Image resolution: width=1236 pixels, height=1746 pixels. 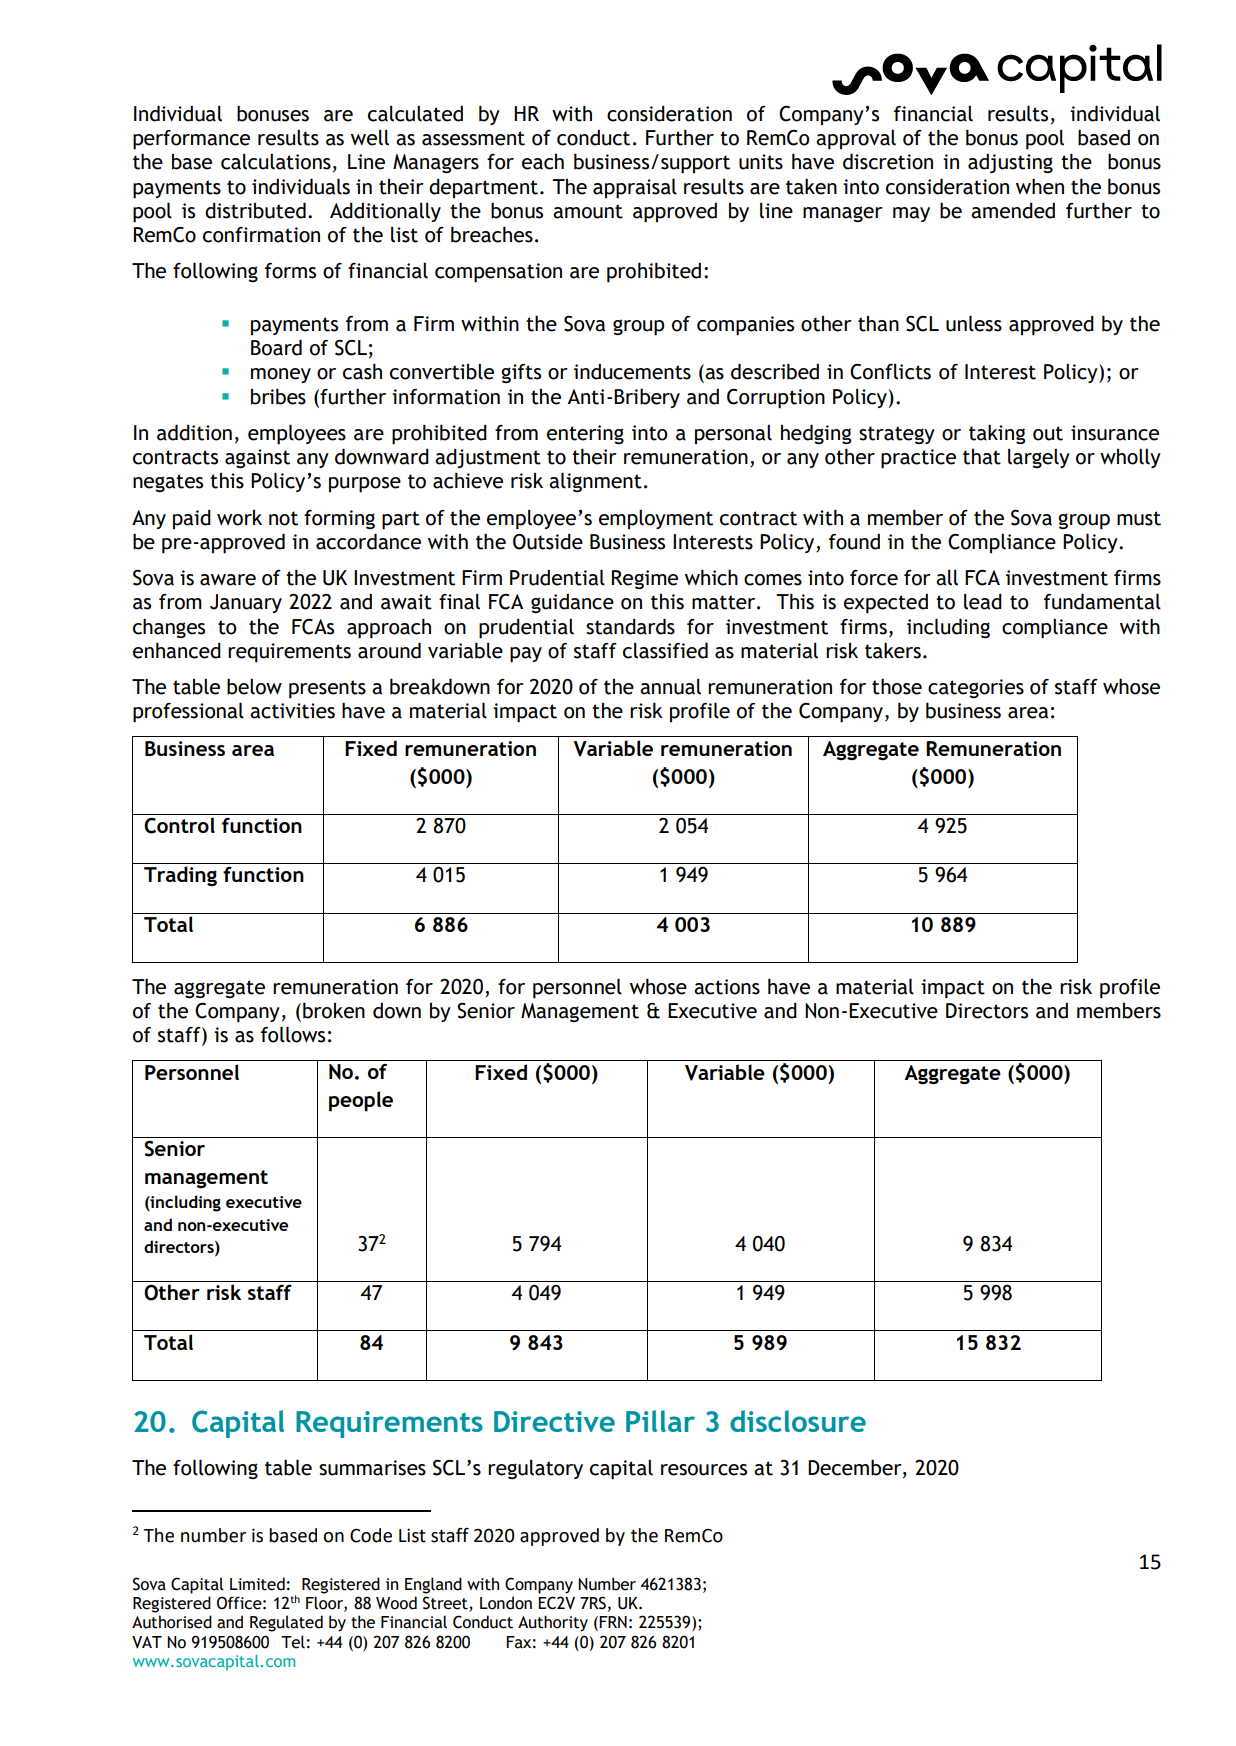 What do you see at coordinates (856, 1468) in the page?
I see `December` at bounding box center [856, 1468].
